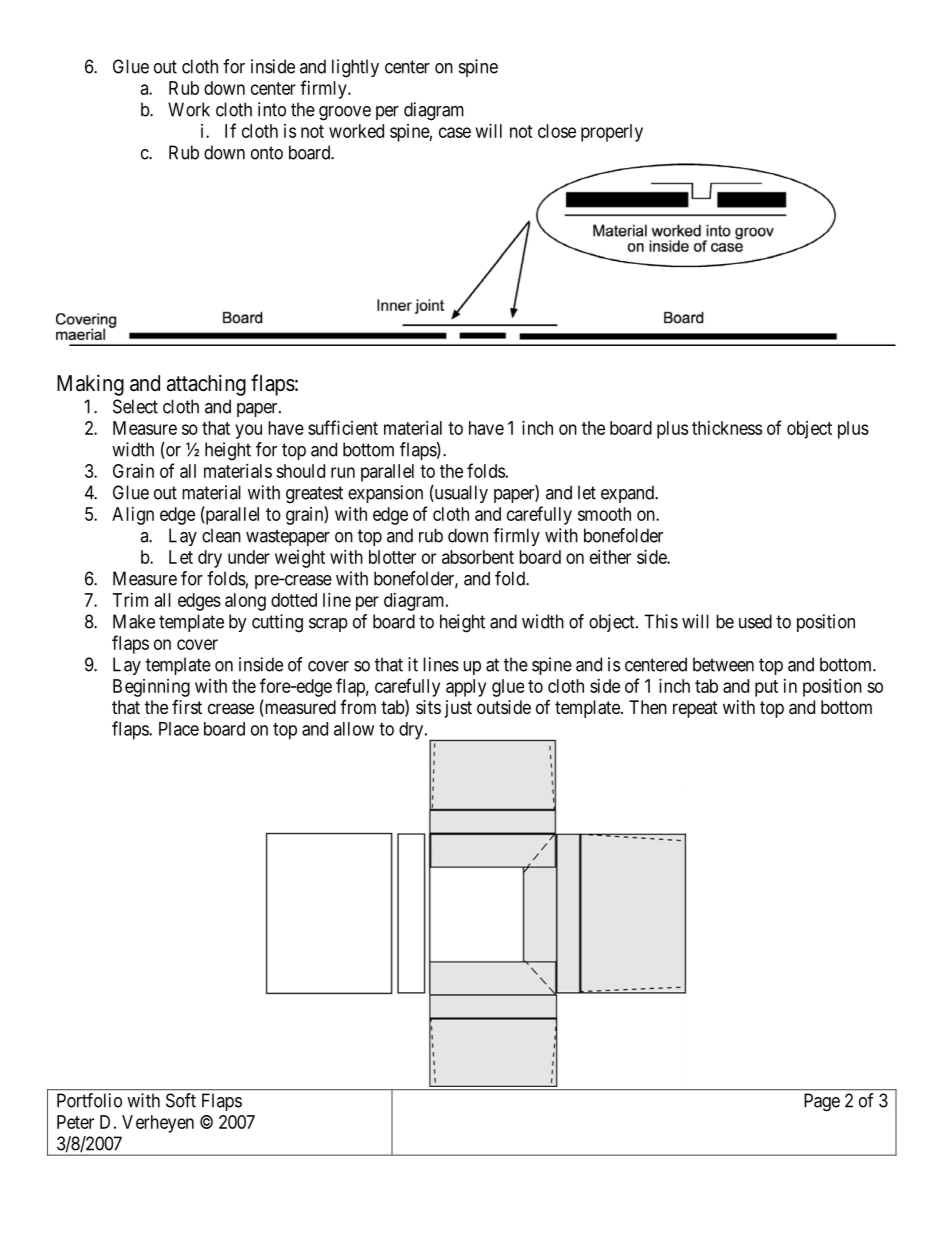  Describe the element at coordinates (89, 1100) in the screenshot. I see `Portfolio` at that location.
